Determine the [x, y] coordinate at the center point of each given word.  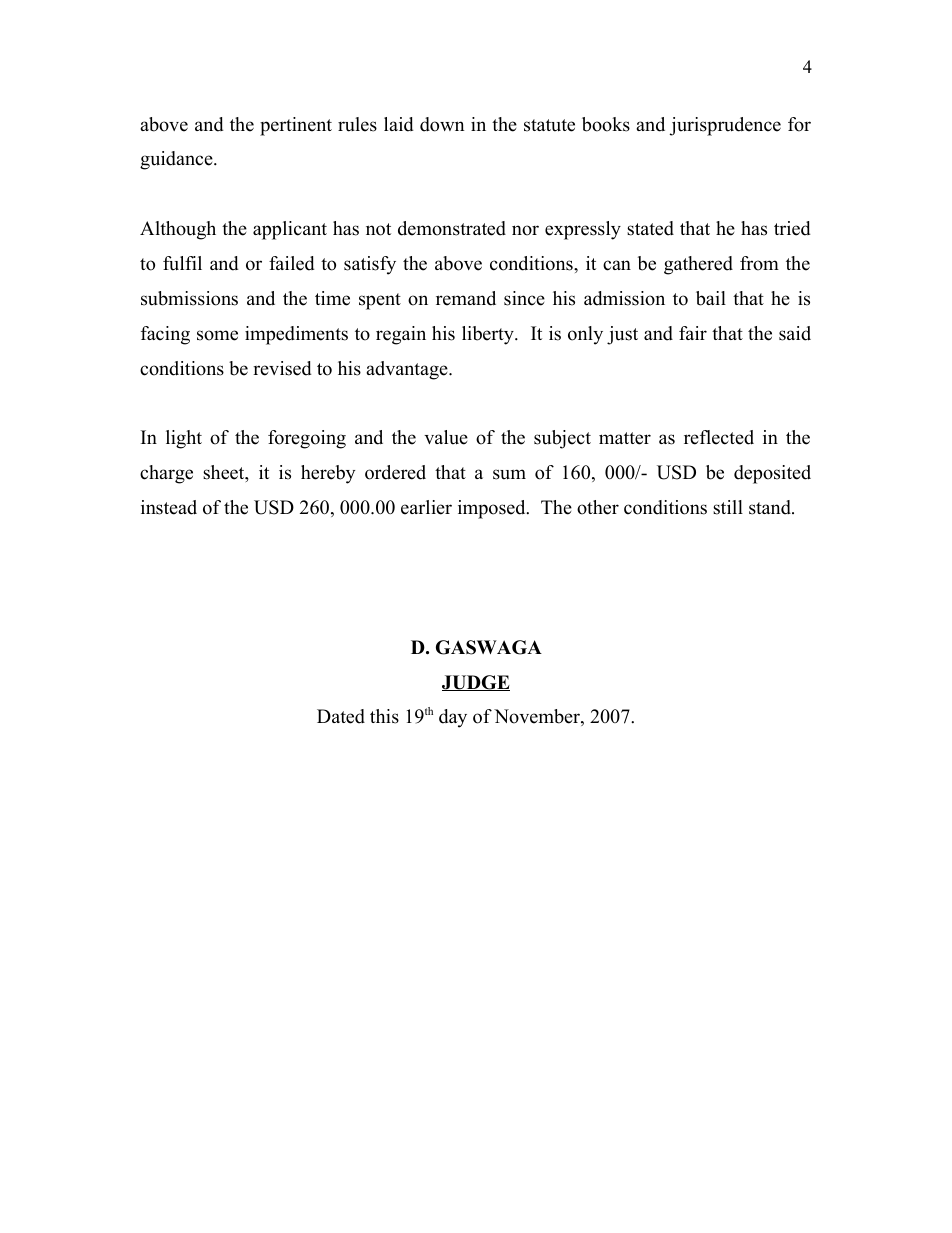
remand [466, 298]
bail [711, 298]
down [442, 124]
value [446, 437]
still [728, 507]
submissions [189, 298]
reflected [719, 437]
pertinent [296, 126]
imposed [493, 509]
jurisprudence [725, 126]
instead [169, 507]
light [184, 439]
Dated [341, 716]
